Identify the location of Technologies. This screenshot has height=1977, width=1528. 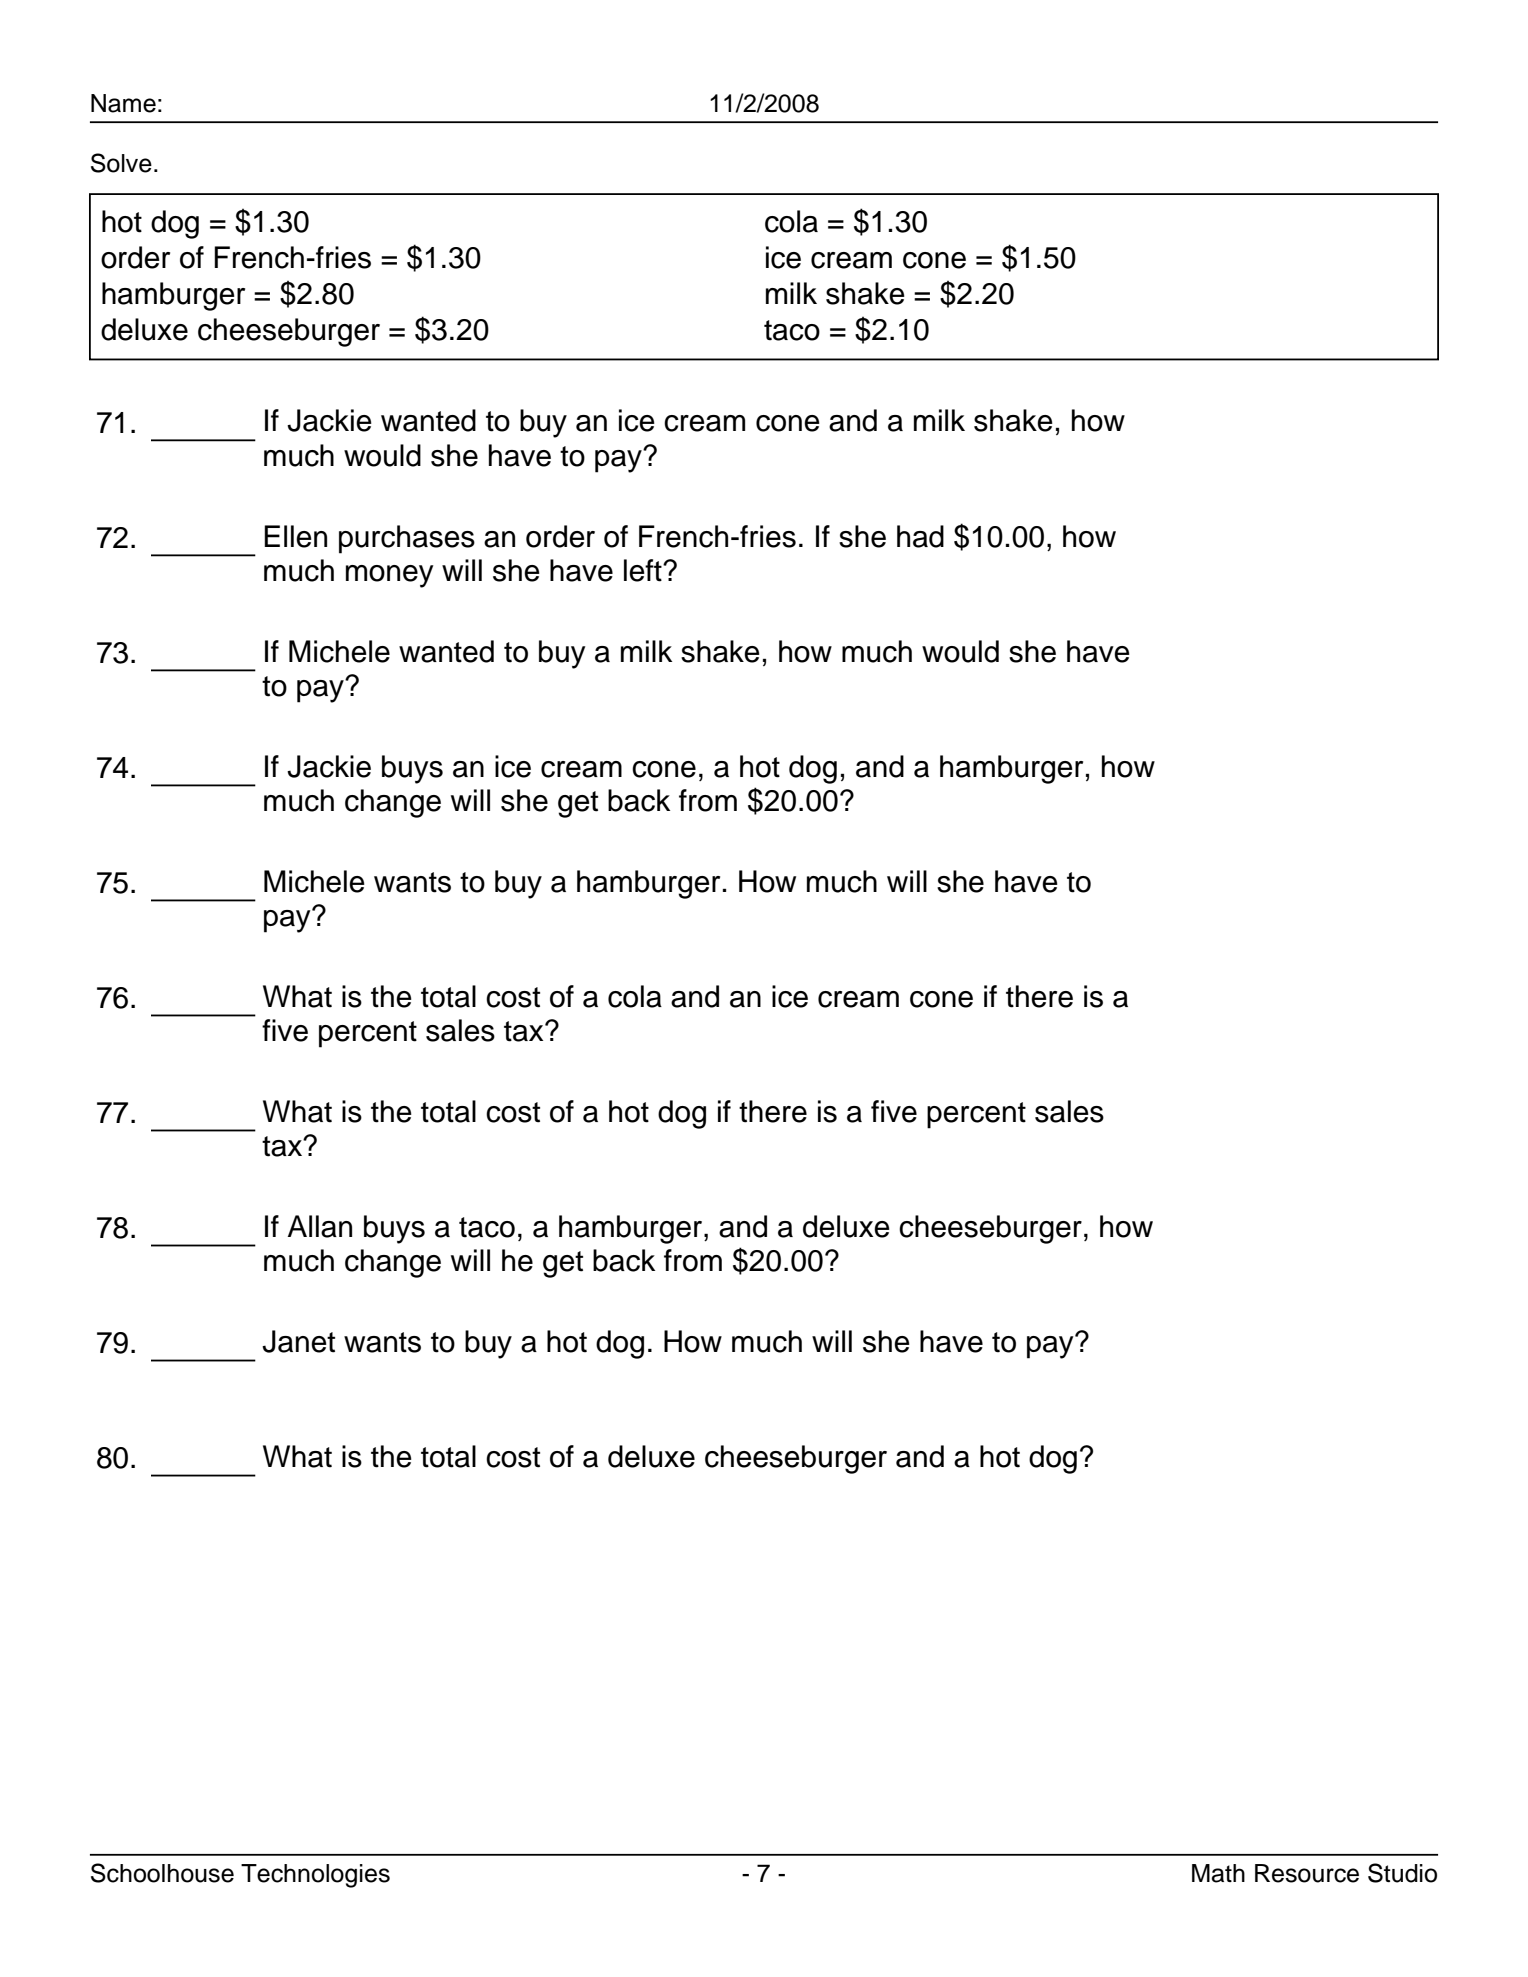
(315, 1876).
